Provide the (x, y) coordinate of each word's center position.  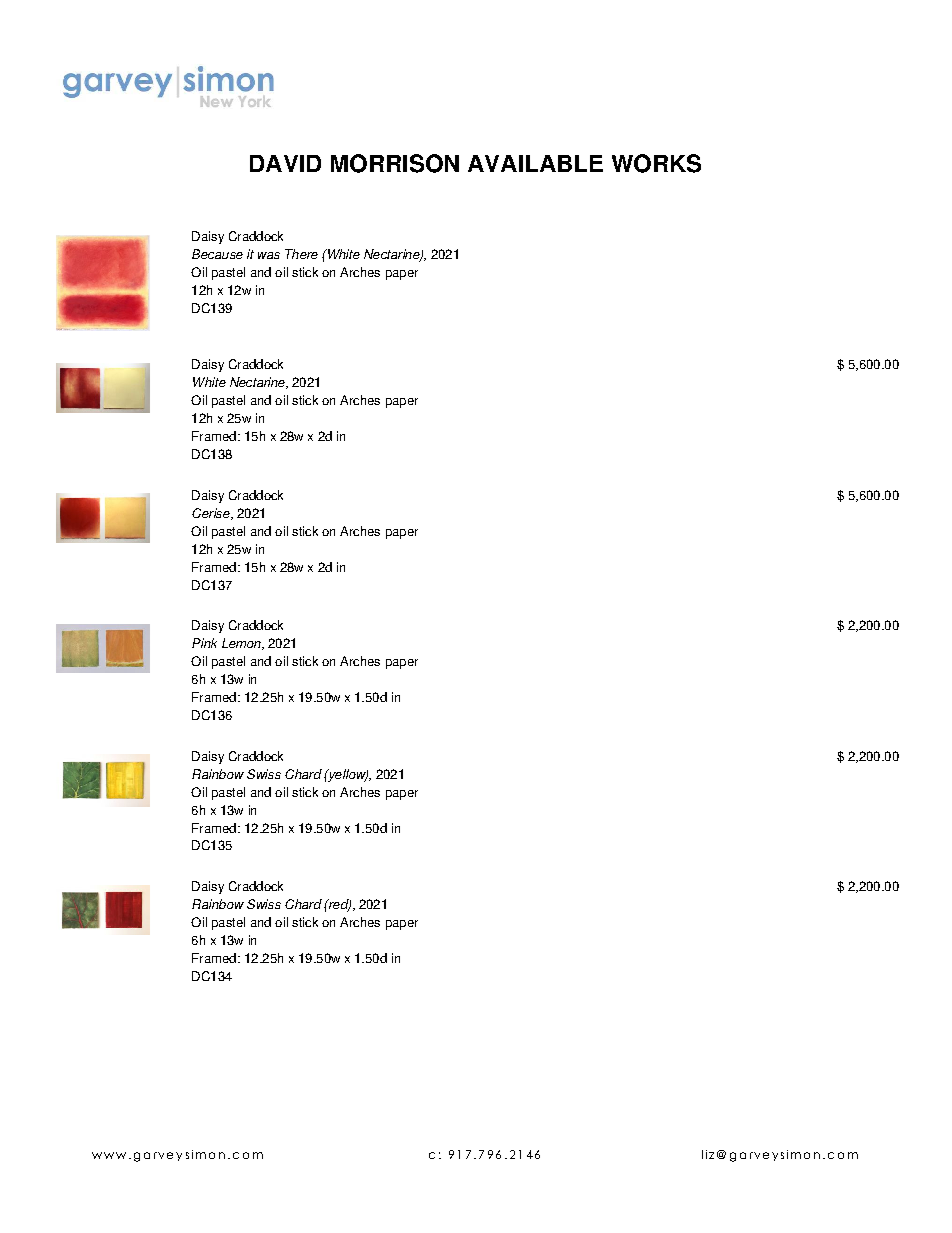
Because (217, 254)
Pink (204, 643)
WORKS (656, 163)
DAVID (285, 163)
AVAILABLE (535, 163)
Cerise (212, 514)
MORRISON (395, 163)
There (301, 254)
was (269, 255)
